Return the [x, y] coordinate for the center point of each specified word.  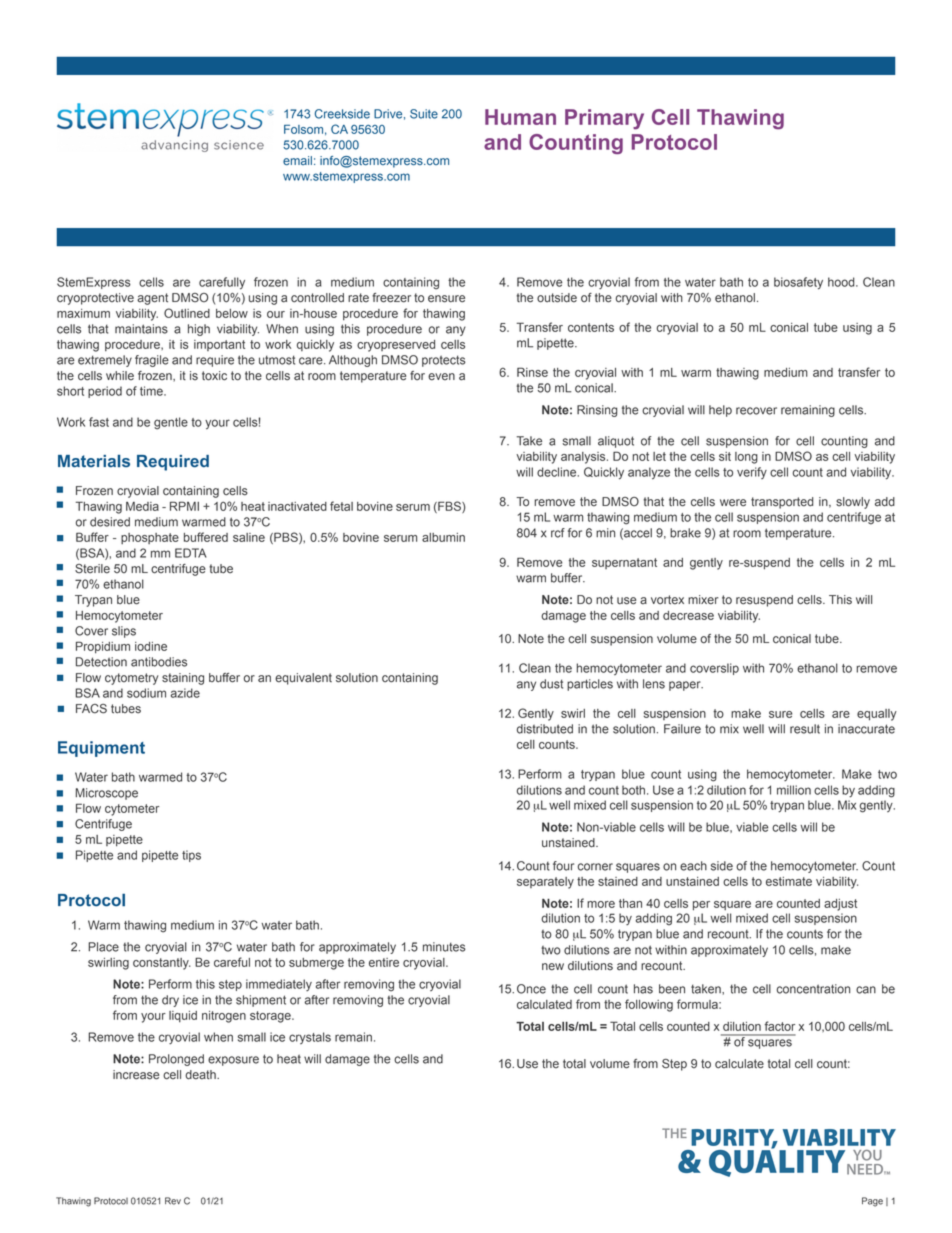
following [649, 1005]
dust [551, 684]
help [720, 411]
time [152, 391]
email [297, 160]
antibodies [159, 662]
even [441, 377]
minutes [444, 947]
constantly [162, 964]
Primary [604, 119]
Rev [173, 1201]
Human [520, 117]
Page [872, 1202]
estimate [789, 881]
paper [686, 686]
